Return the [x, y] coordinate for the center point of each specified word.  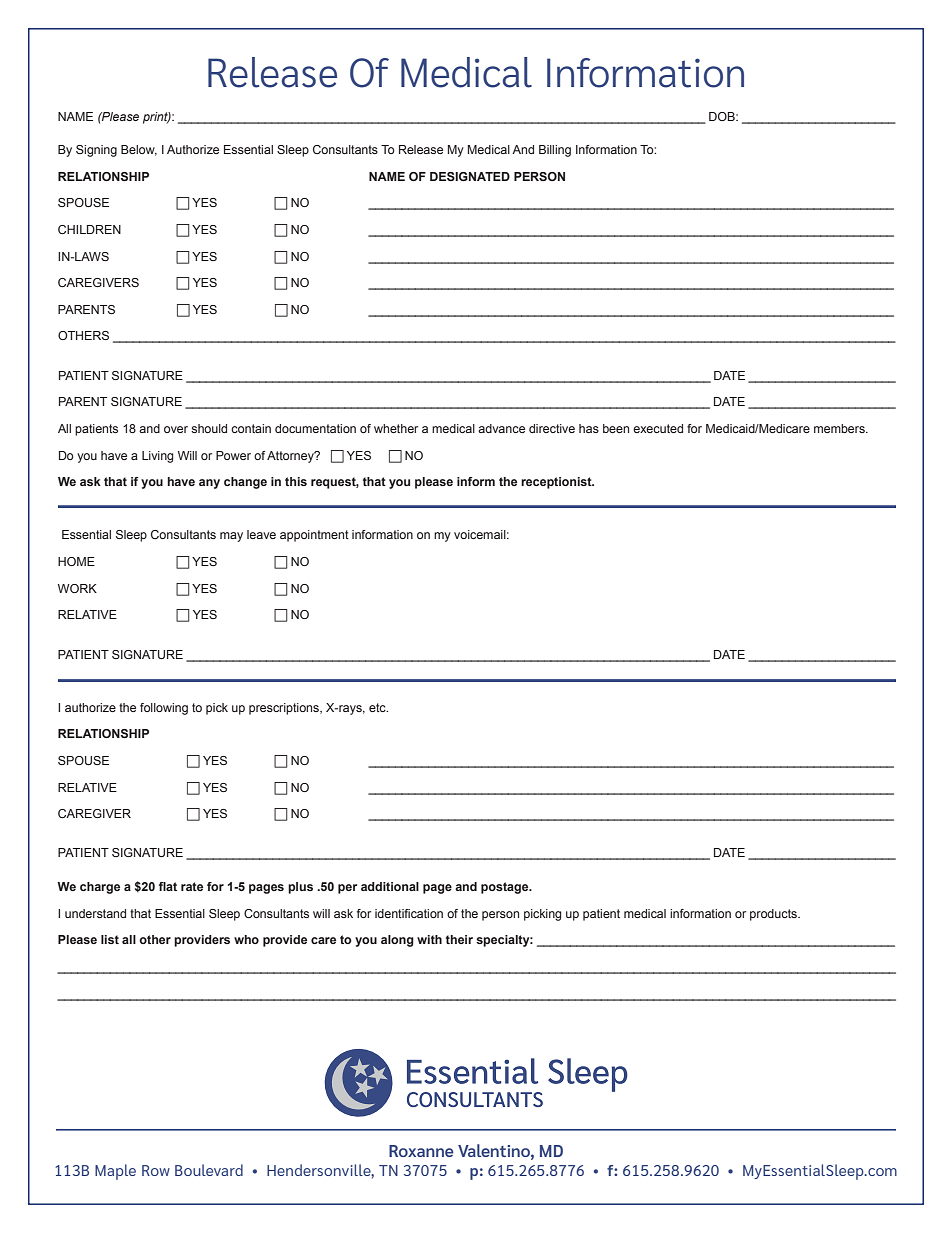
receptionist [557, 483]
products [774, 915]
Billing [555, 151]
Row [156, 1170]
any [209, 484]
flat [168, 886]
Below [139, 150]
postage [506, 888]
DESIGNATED [470, 176]
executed [658, 428]
